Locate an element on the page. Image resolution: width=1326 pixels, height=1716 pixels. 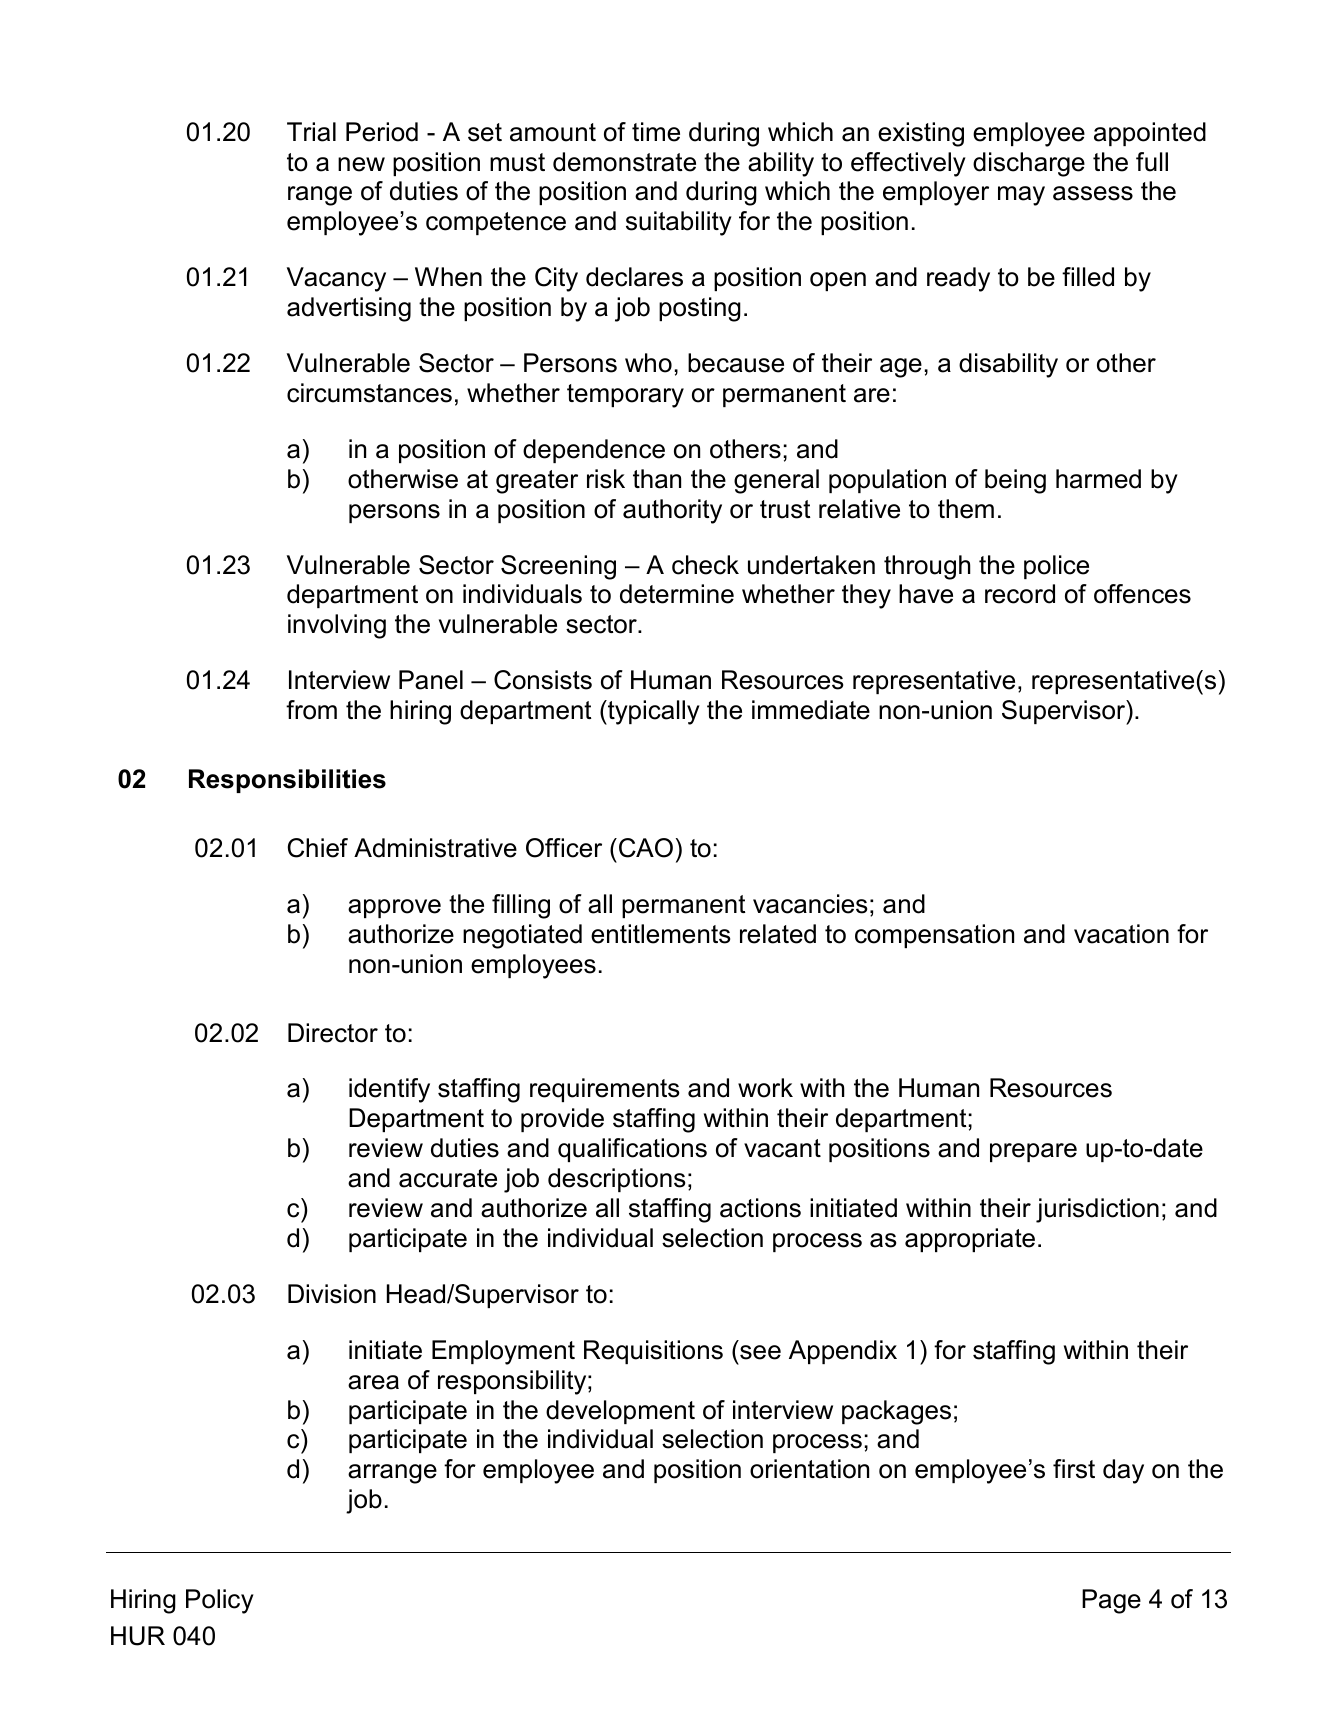
record is located at coordinates (1020, 594).
